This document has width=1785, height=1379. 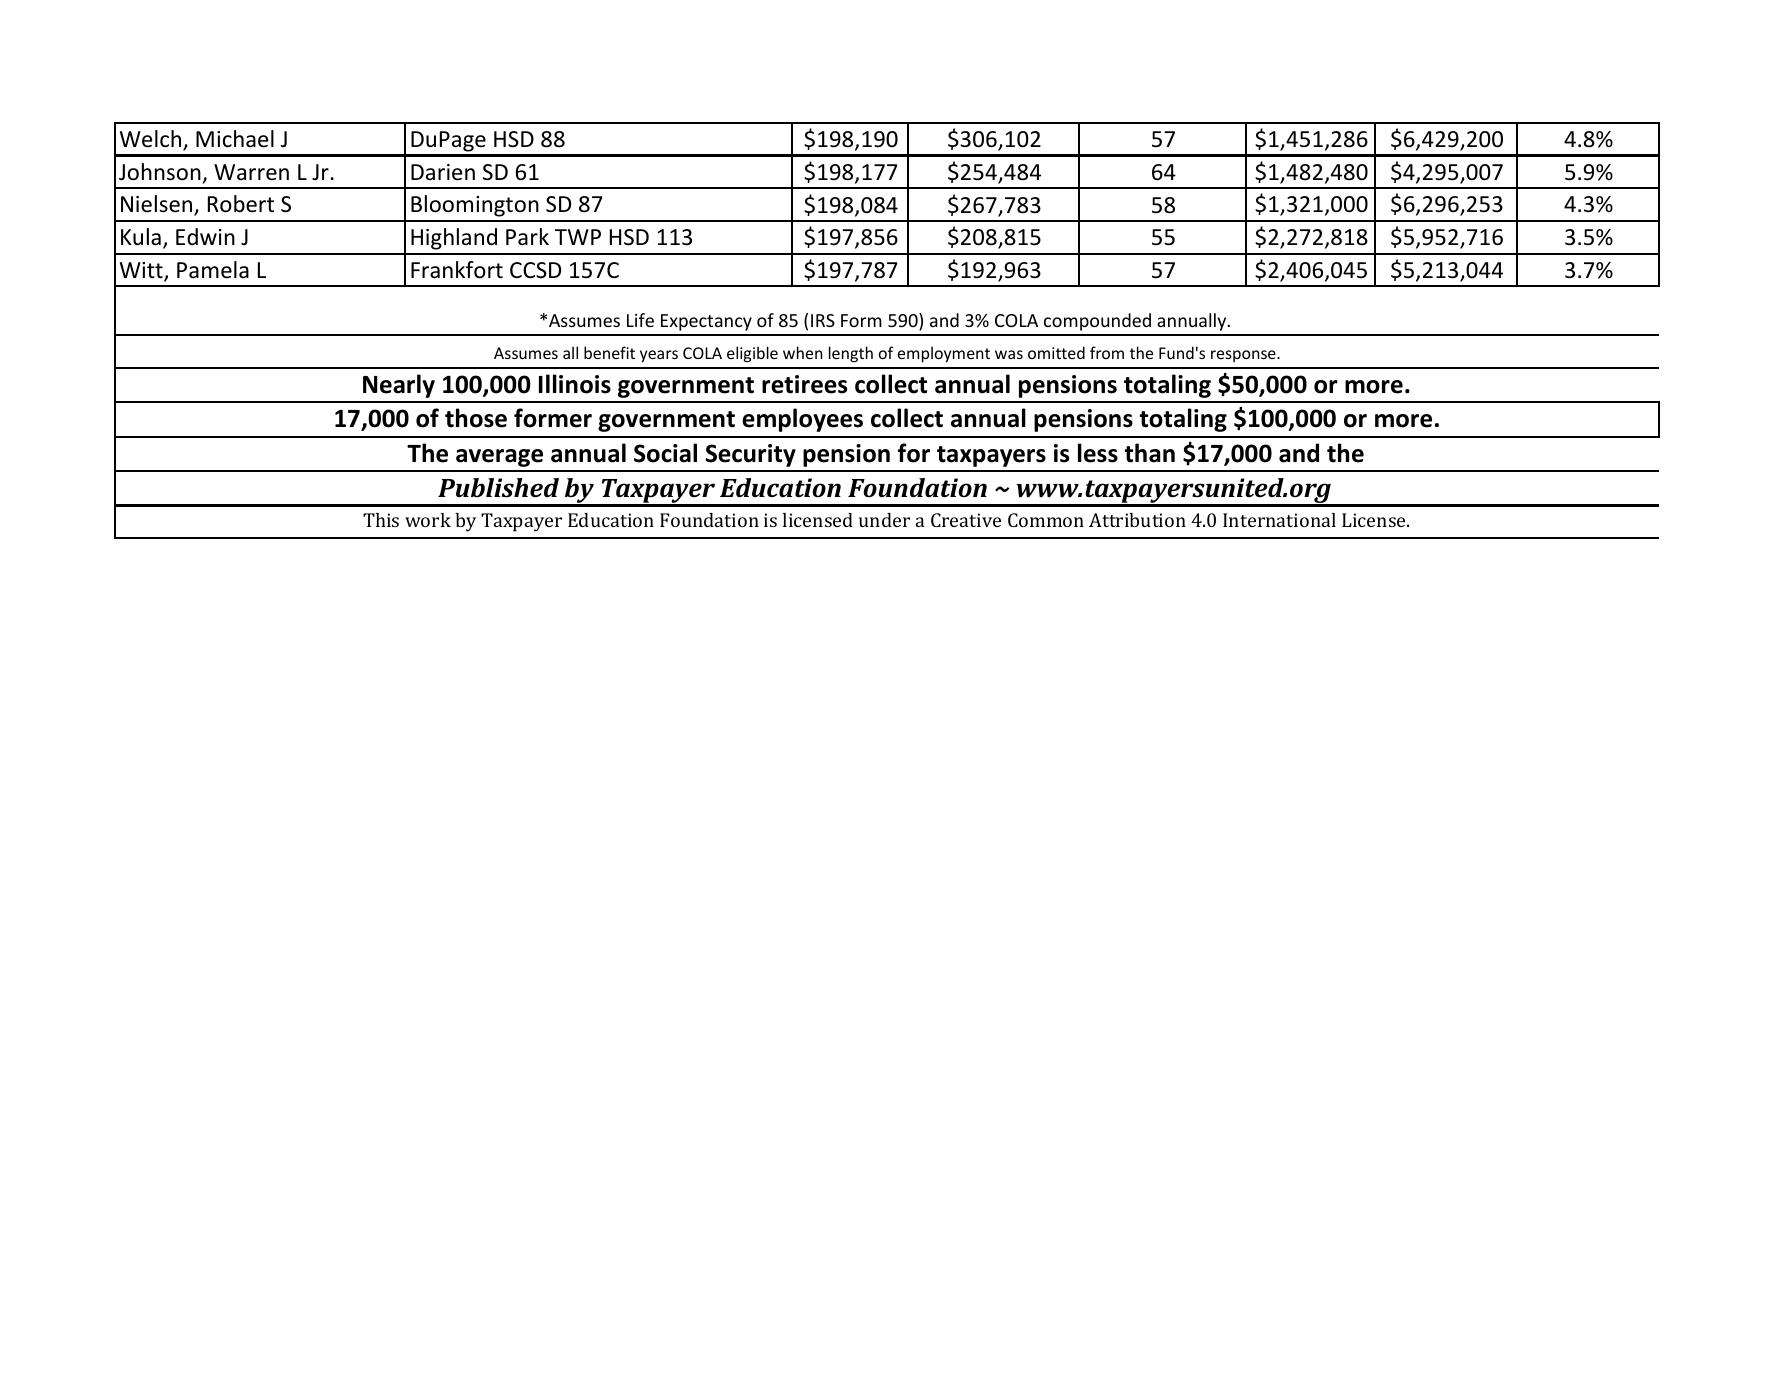 I want to click on TWP, so click(x=578, y=237).
